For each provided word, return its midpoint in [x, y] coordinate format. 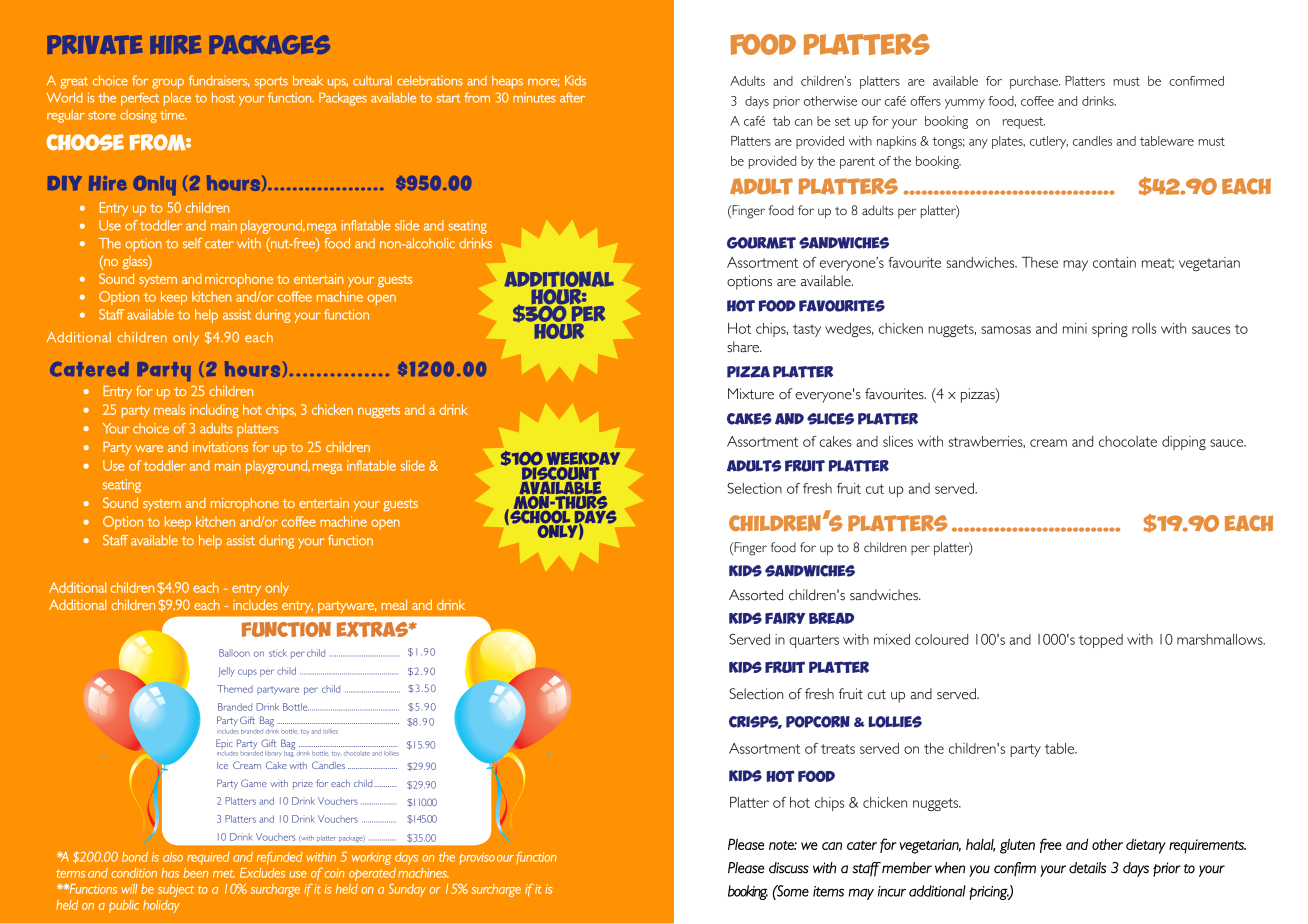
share [744, 347]
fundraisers [219, 81]
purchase [1035, 82]
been [195, 873]
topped [1101, 641]
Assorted [756, 595]
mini [1075, 328]
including [214, 411]
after [572, 97]
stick [278, 653]
